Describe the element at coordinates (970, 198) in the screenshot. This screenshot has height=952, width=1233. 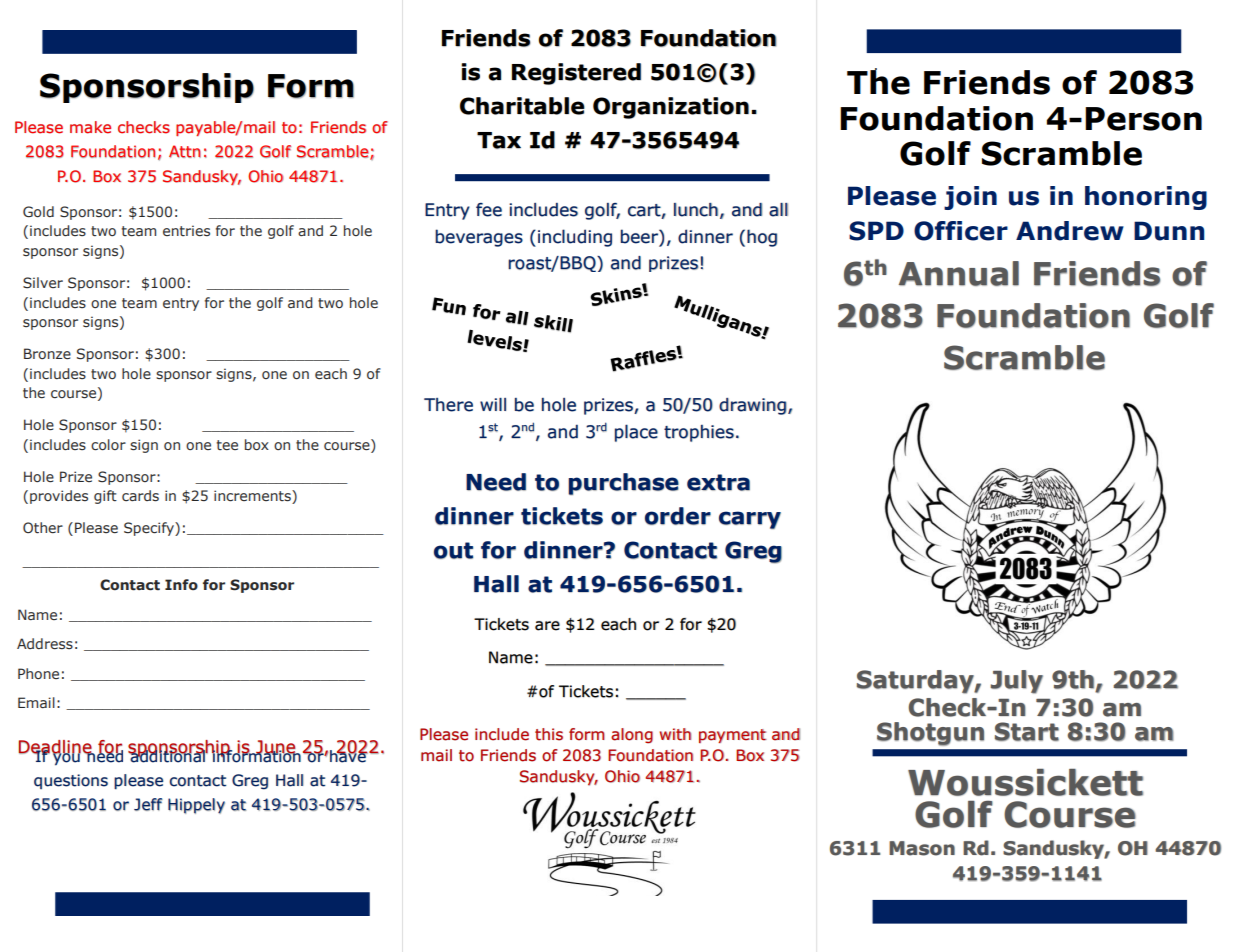
I see `join` at that location.
